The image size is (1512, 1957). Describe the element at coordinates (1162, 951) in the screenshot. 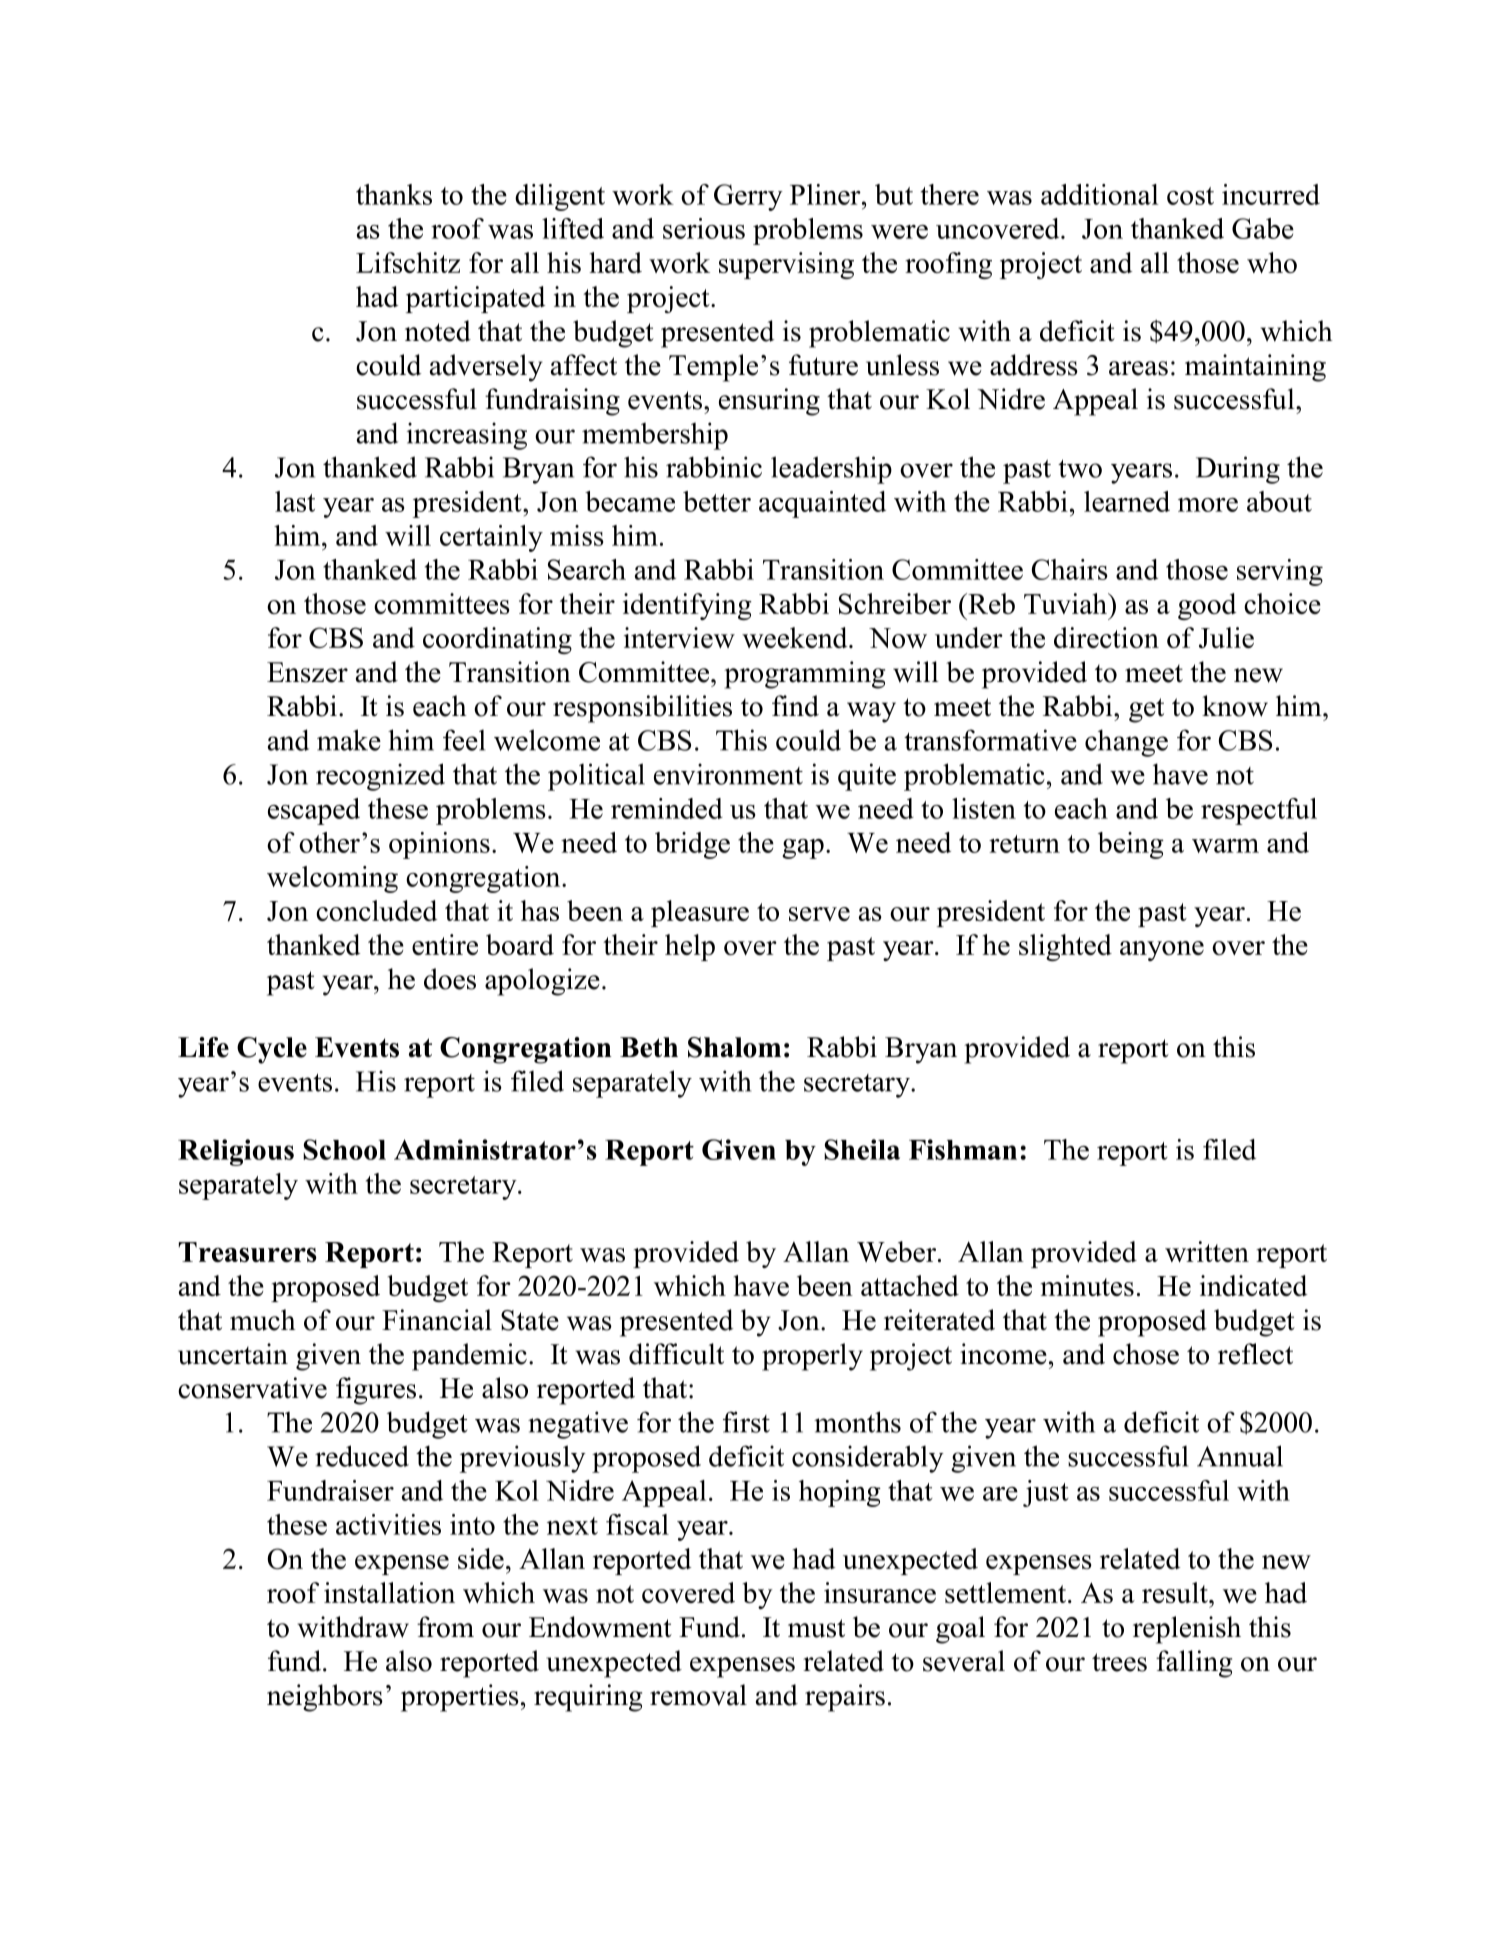

I see `anyone` at that location.
